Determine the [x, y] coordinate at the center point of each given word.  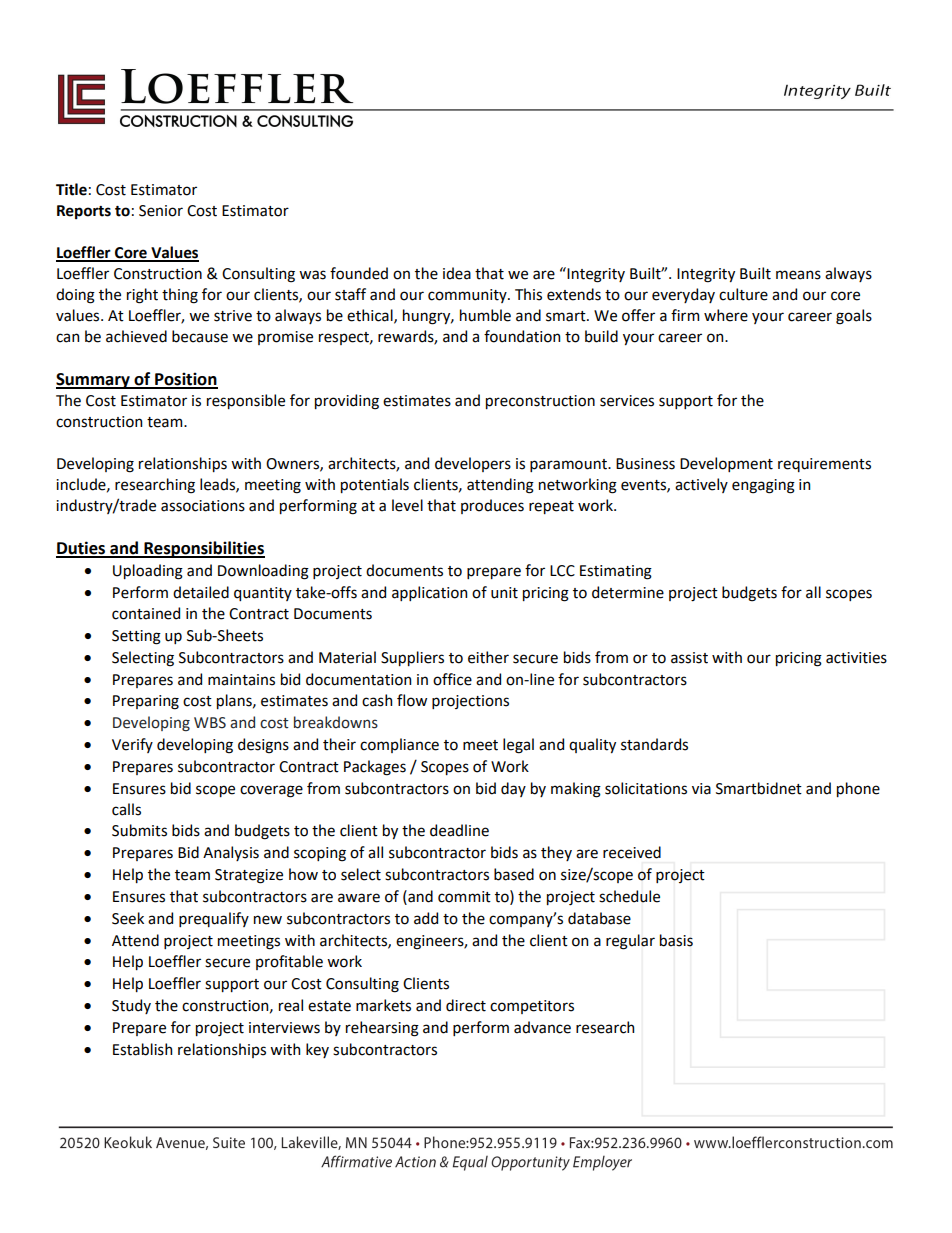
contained [146, 613]
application [429, 593]
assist [689, 658]
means [798, 275]
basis [676, 940]
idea [457, 273]
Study [131, 1006]
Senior [161, 211]
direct [466, 1005]
